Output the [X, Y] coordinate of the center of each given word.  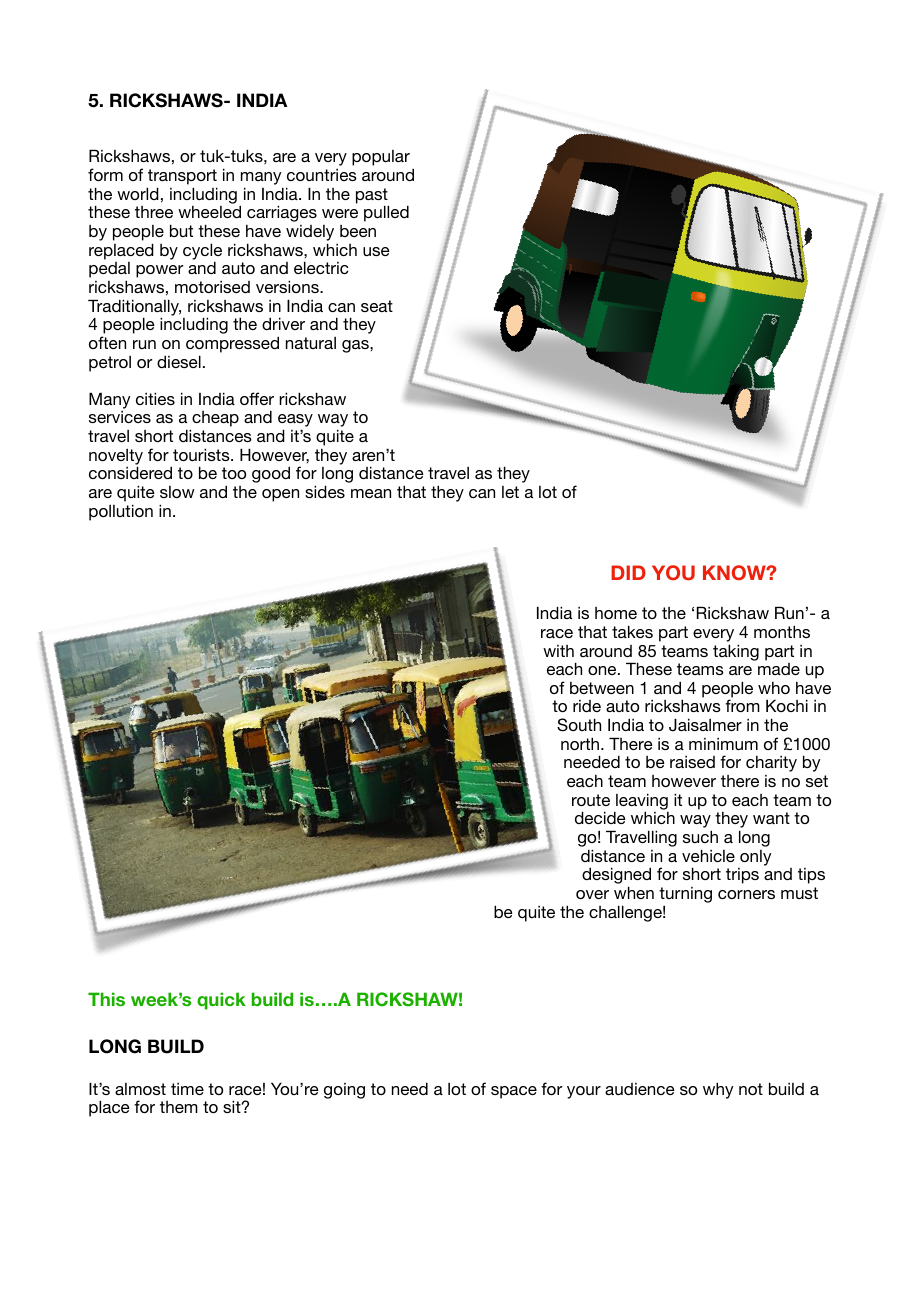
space [514, 1092]
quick [221, 1001]
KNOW [735, 572]
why [718, 1090]
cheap [214, 420]
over [592, 894]
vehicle [708, 855]
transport [182, 177]
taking [736, 652]
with [558, 651]
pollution [121, 512]
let [510, 492]
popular [381, 158]
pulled [386, 213]
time [187, 1089]
